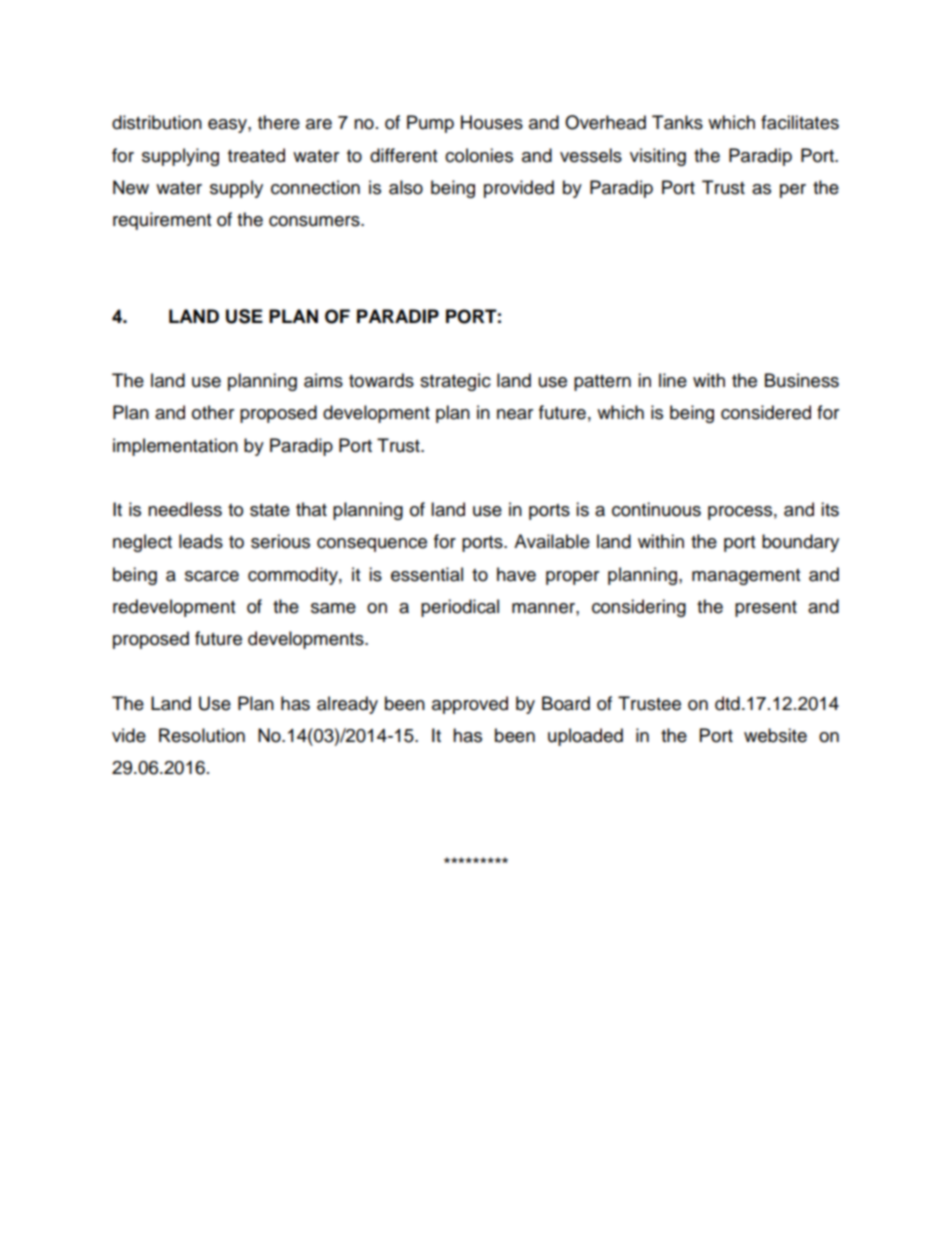 The image size is (952, 1233). What do you see at coordinates (212, 576) in the image?
I see `scarce` at bounding box center [212, 576].
